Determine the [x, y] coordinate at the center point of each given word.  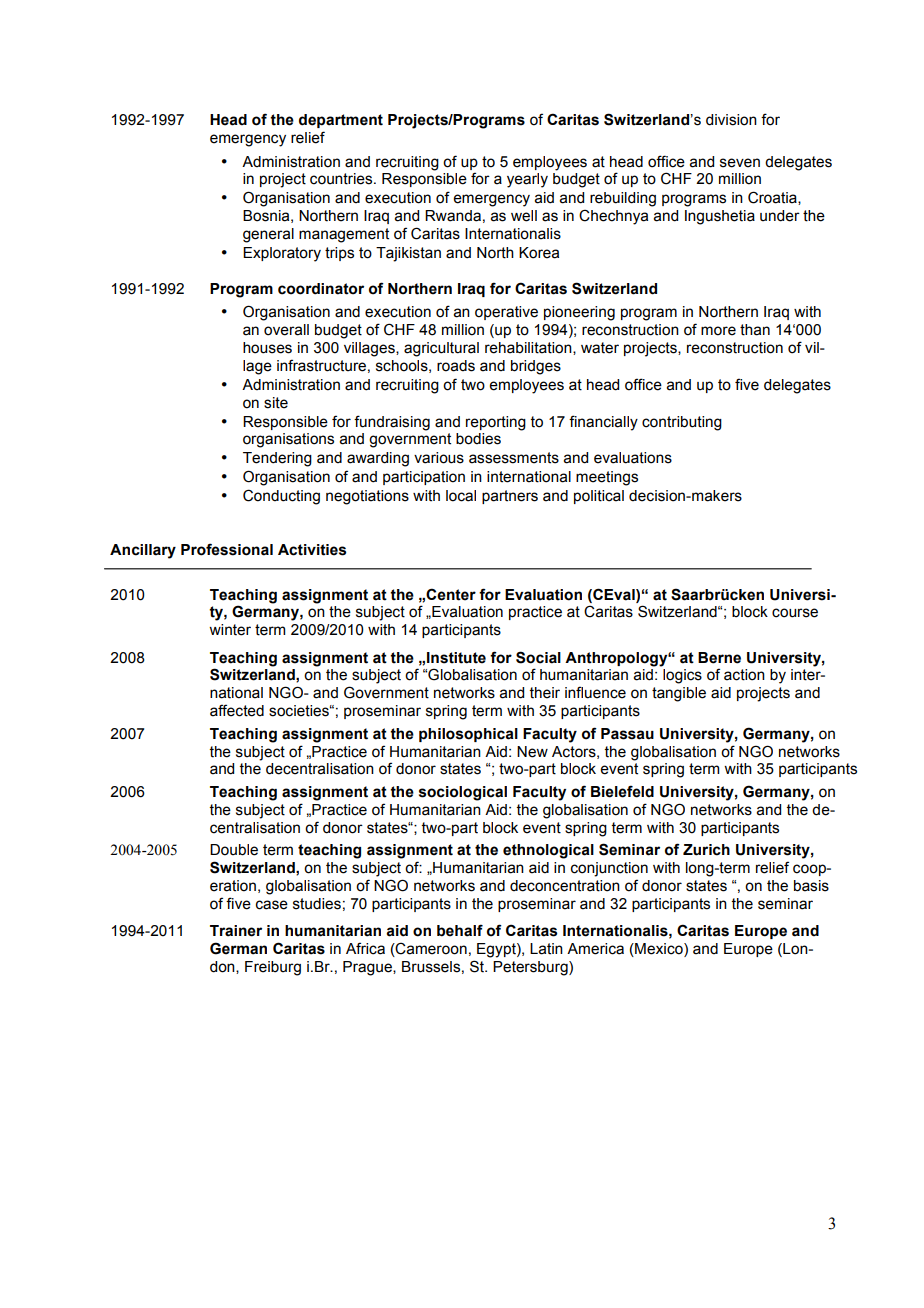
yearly [527, 180]
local [461, 496]
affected [237, 710]
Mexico [659, 949]
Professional [227, 549]
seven [740, 163]
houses [267, 348]
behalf [460, 930]
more [718, 331]
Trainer [236, 931]
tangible [679, 694]
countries [342, 179]
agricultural [441, 349]
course [795, 613]
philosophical [468, 735]
